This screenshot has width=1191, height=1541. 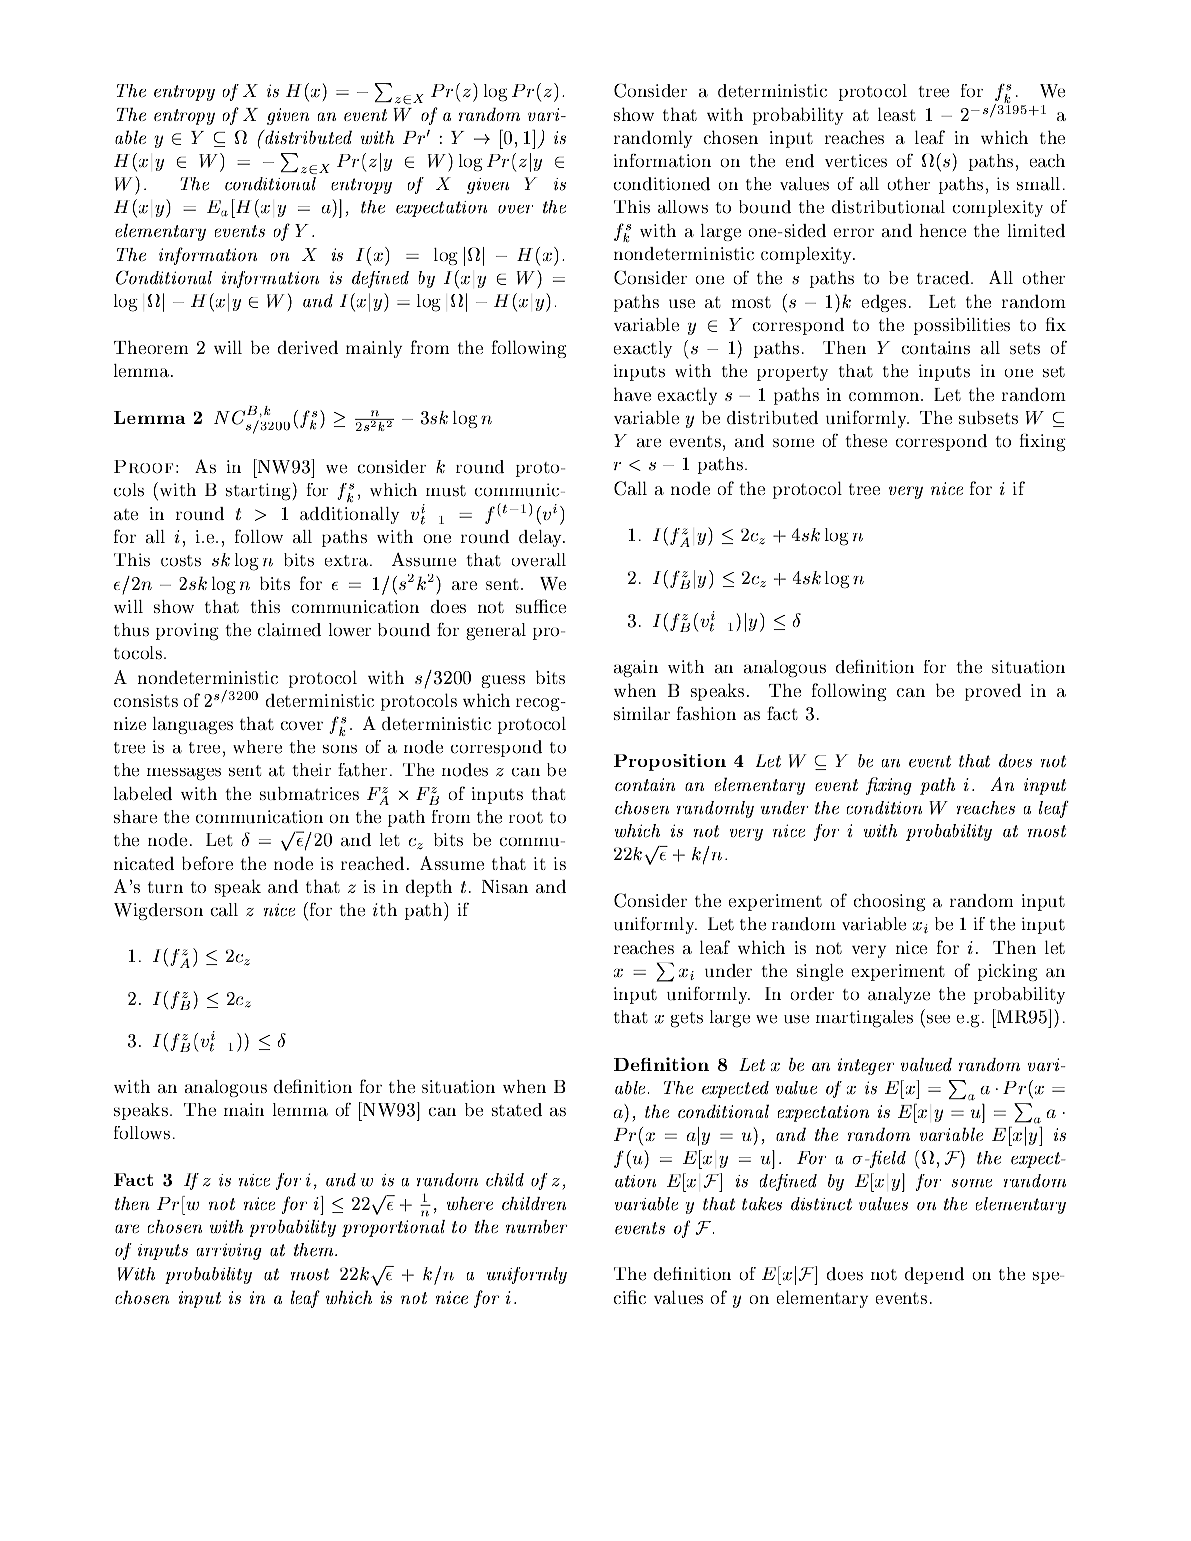 I want to click on depend, so click(x=934, y=1275).
